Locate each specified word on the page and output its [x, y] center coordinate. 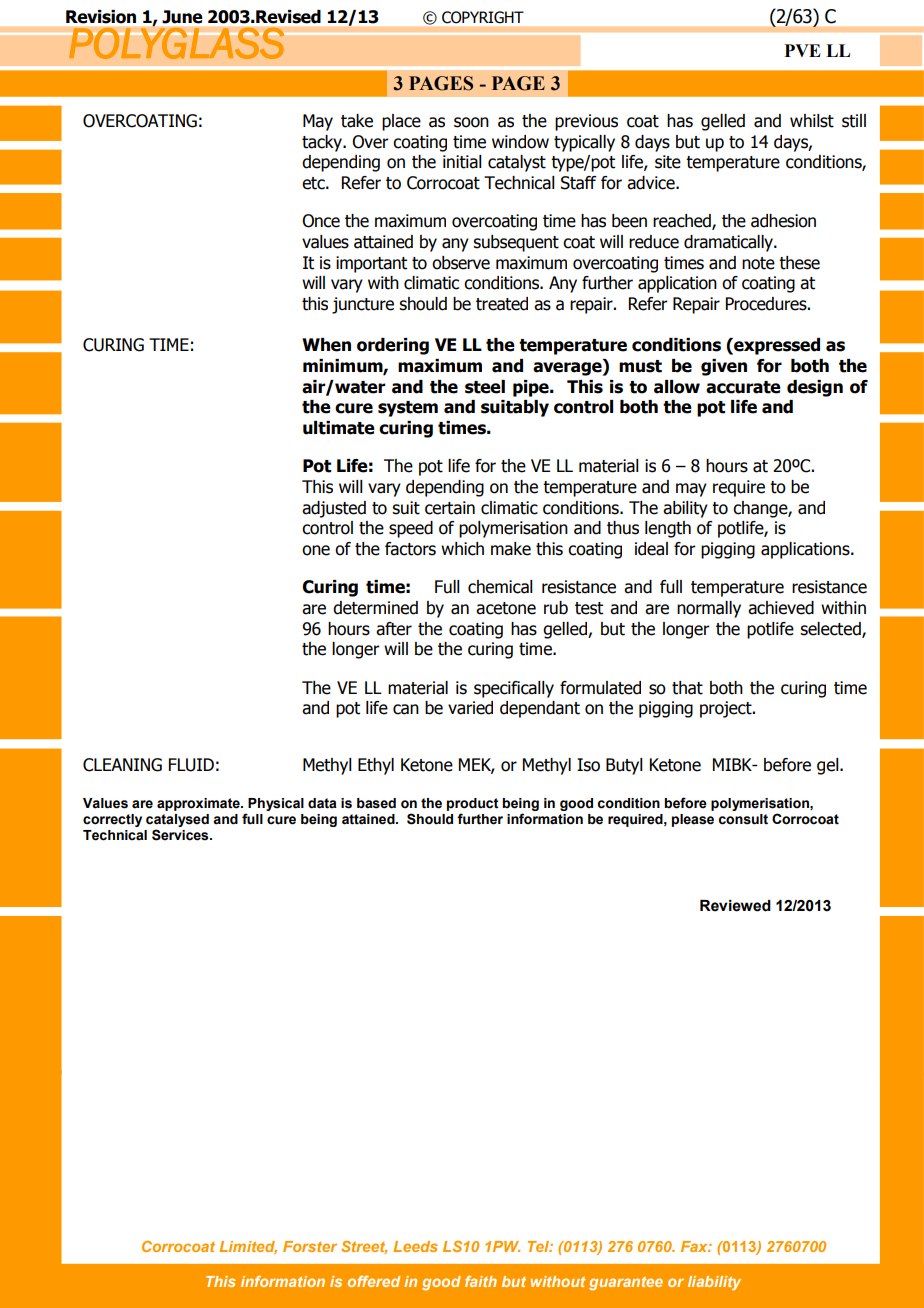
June [182, 17]
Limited [248, 1247]
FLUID [191, 765]
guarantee [626, 1283]
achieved [781, 608]
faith [481, 1281]
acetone [506, 608]
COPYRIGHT [483, 17]
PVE [802, 50]
